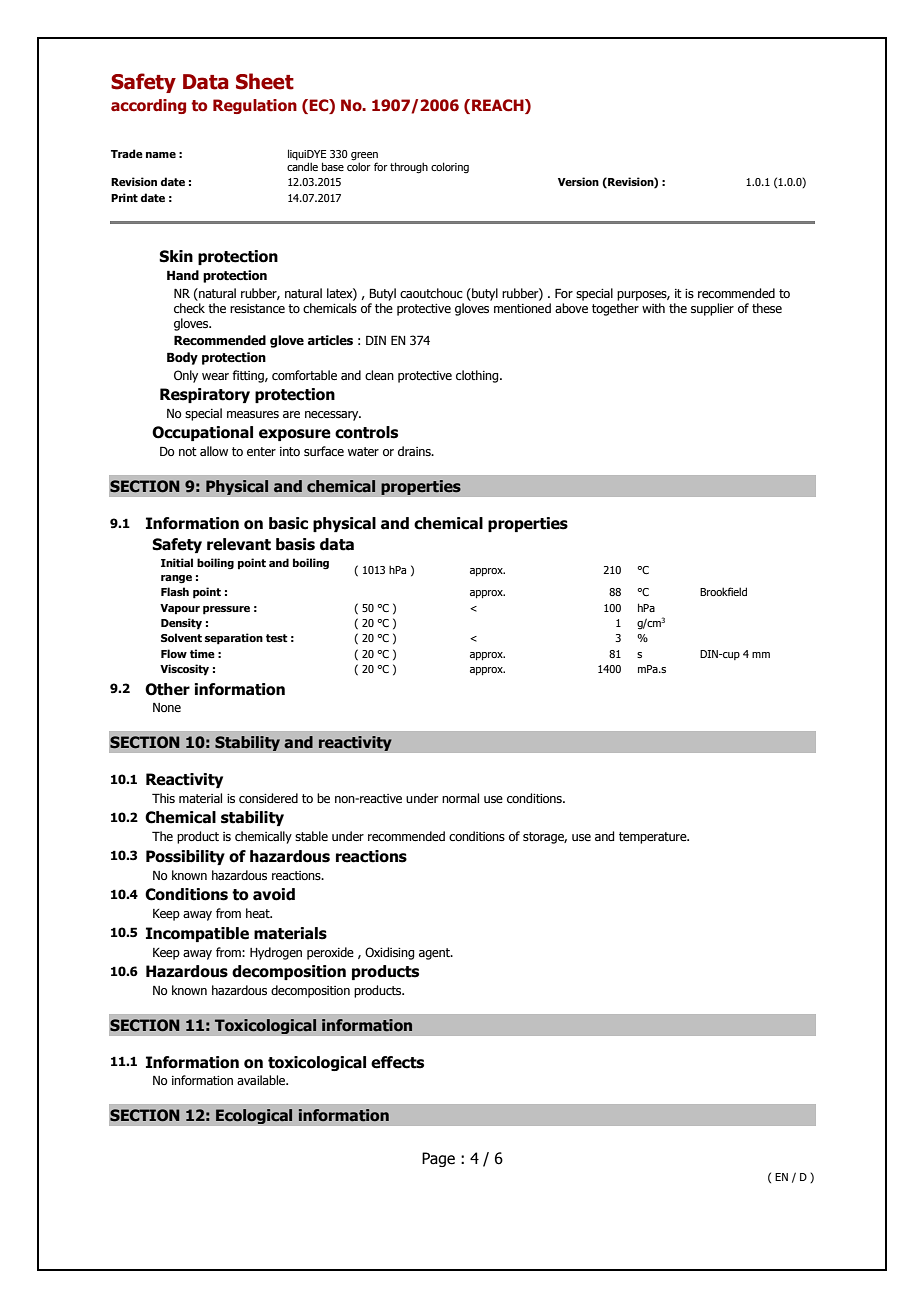 The width and height of the screenshot is (924, 1308). I want to click on effects, so click(397, 1062).
